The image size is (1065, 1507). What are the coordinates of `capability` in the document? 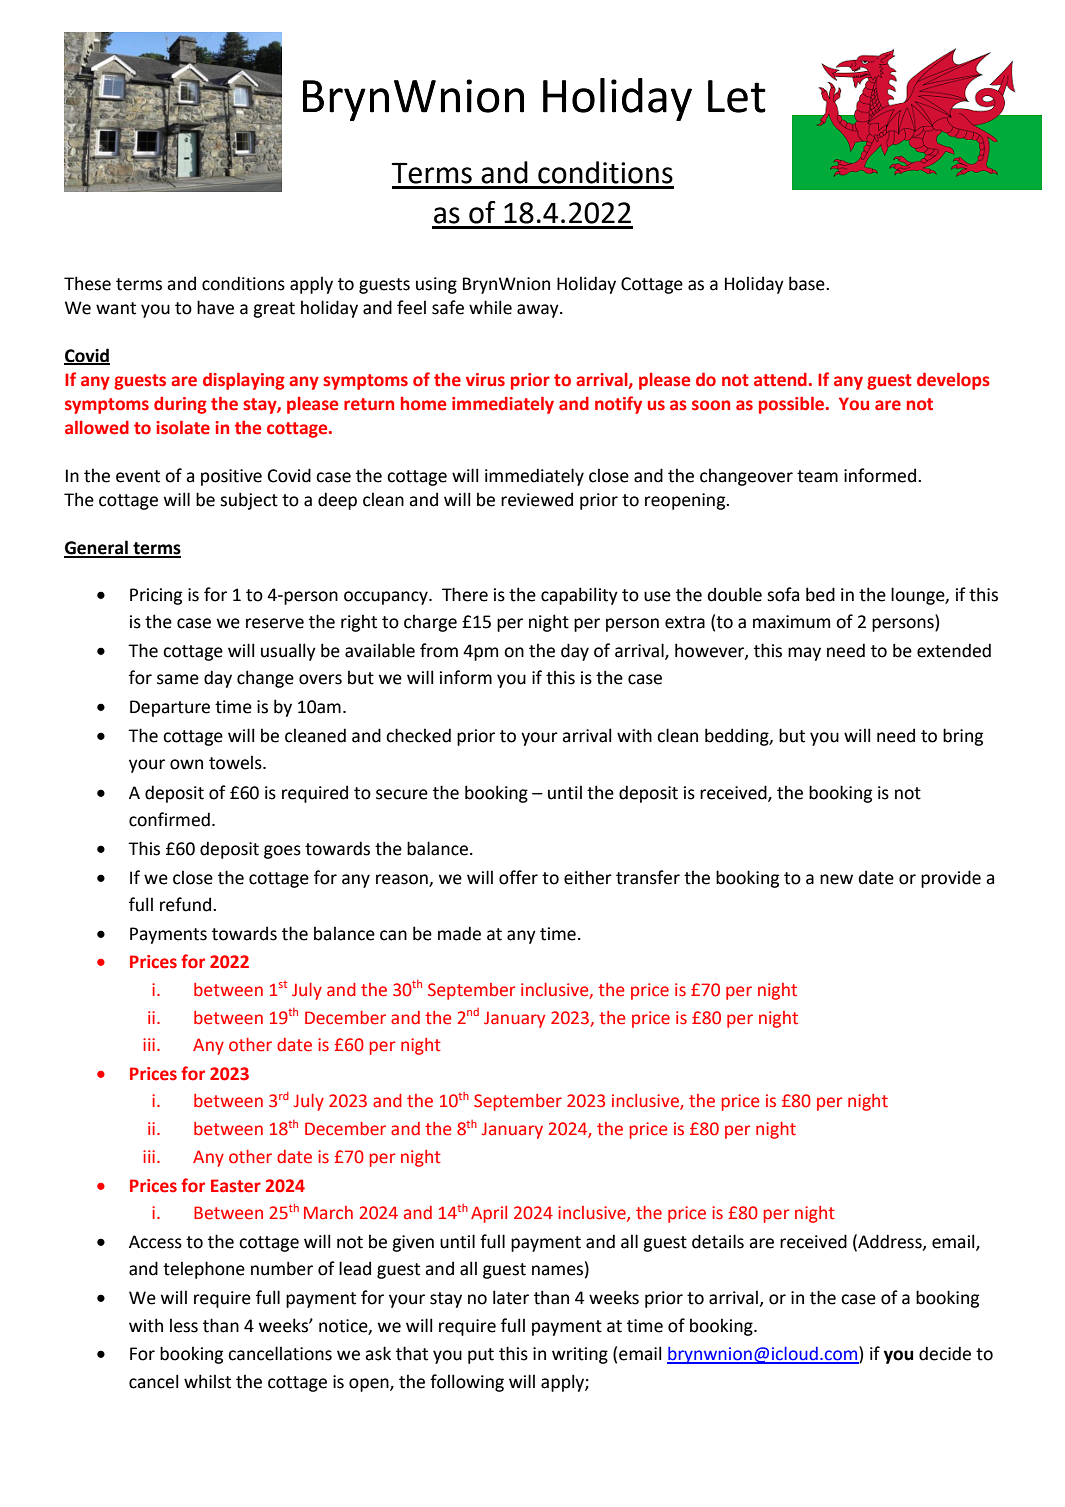 It's located at (579, 596).
